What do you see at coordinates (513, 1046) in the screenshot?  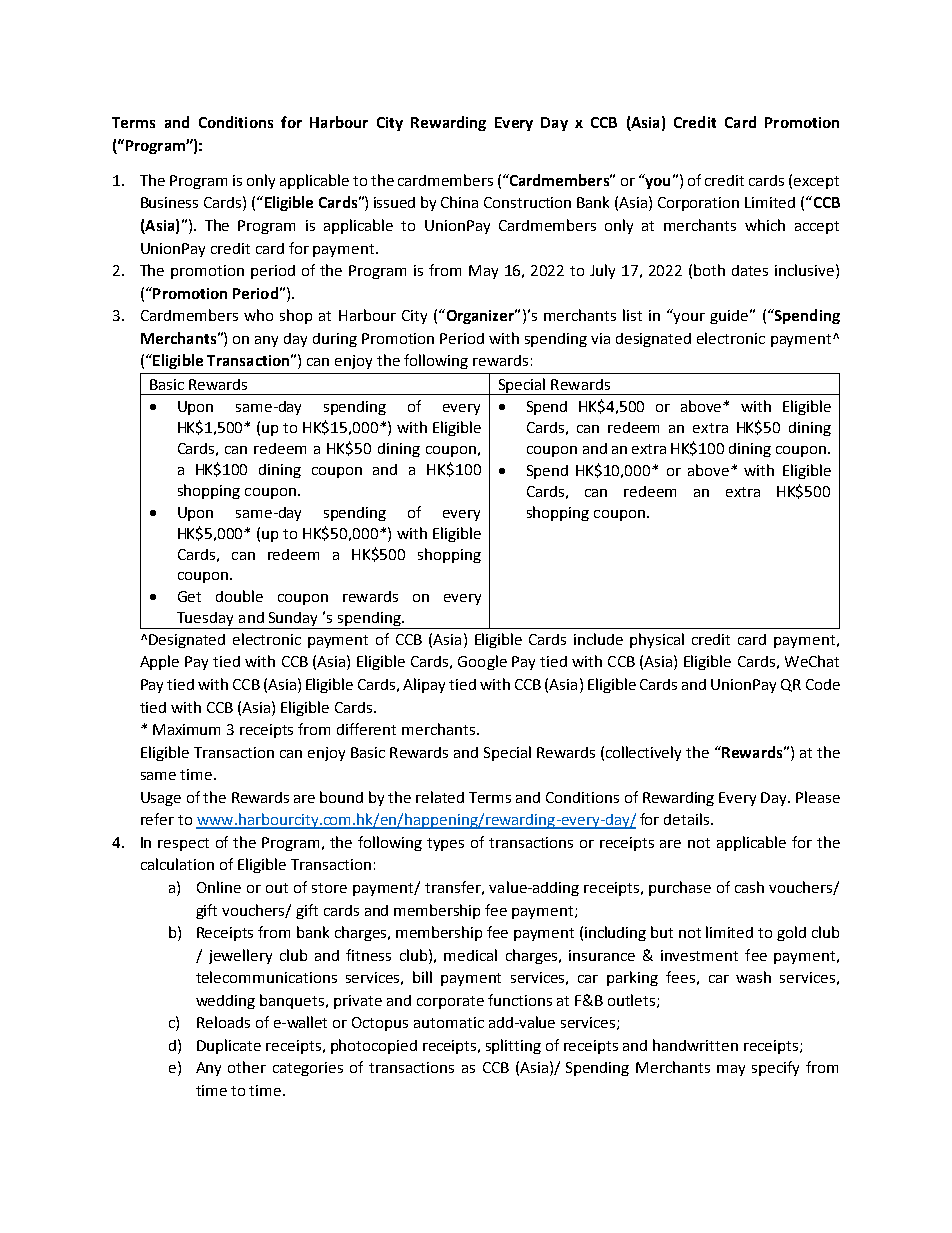 I see `splitting` at bounding box center [513, 1046].
